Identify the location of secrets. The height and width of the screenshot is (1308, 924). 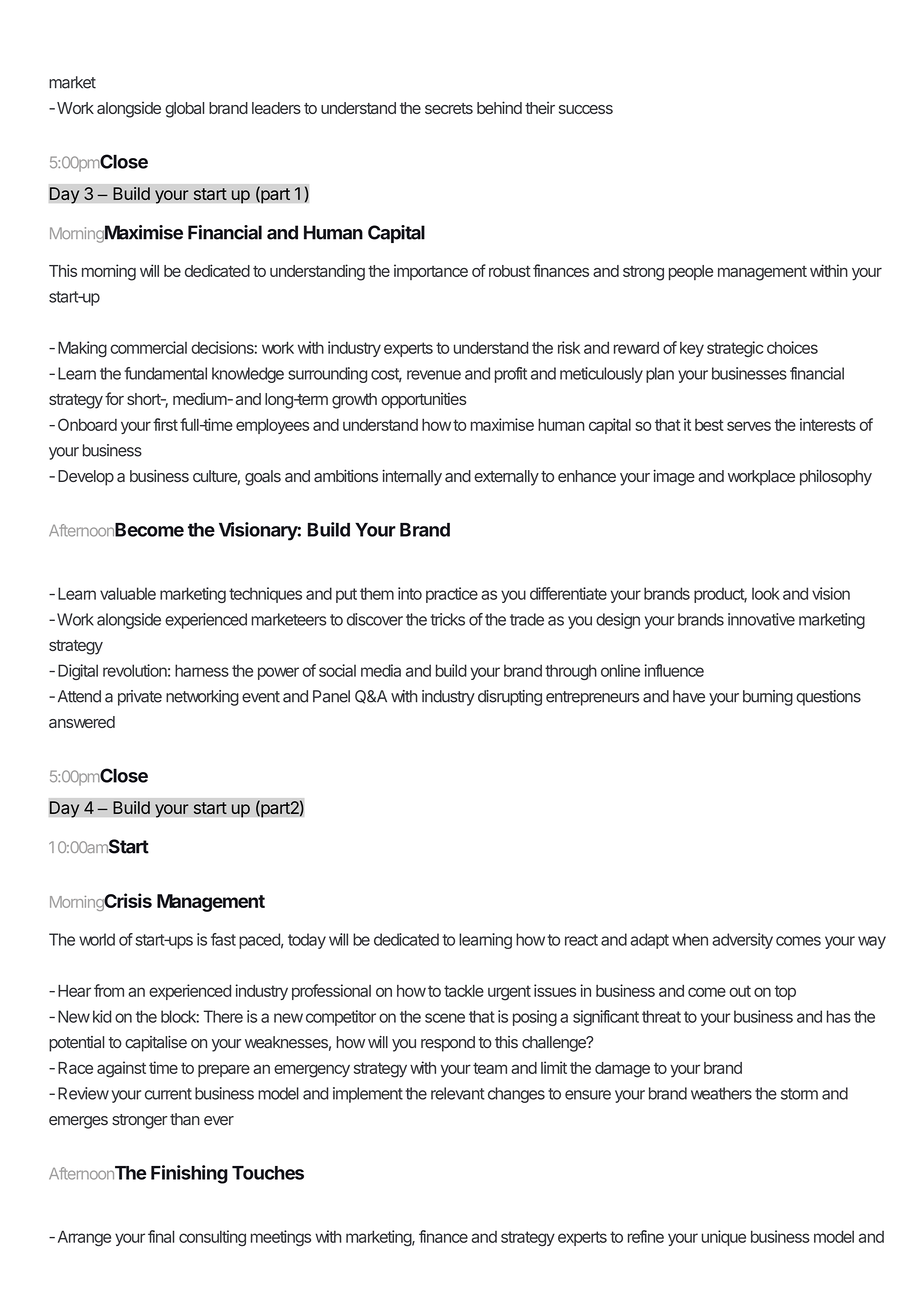
(449, 108).
